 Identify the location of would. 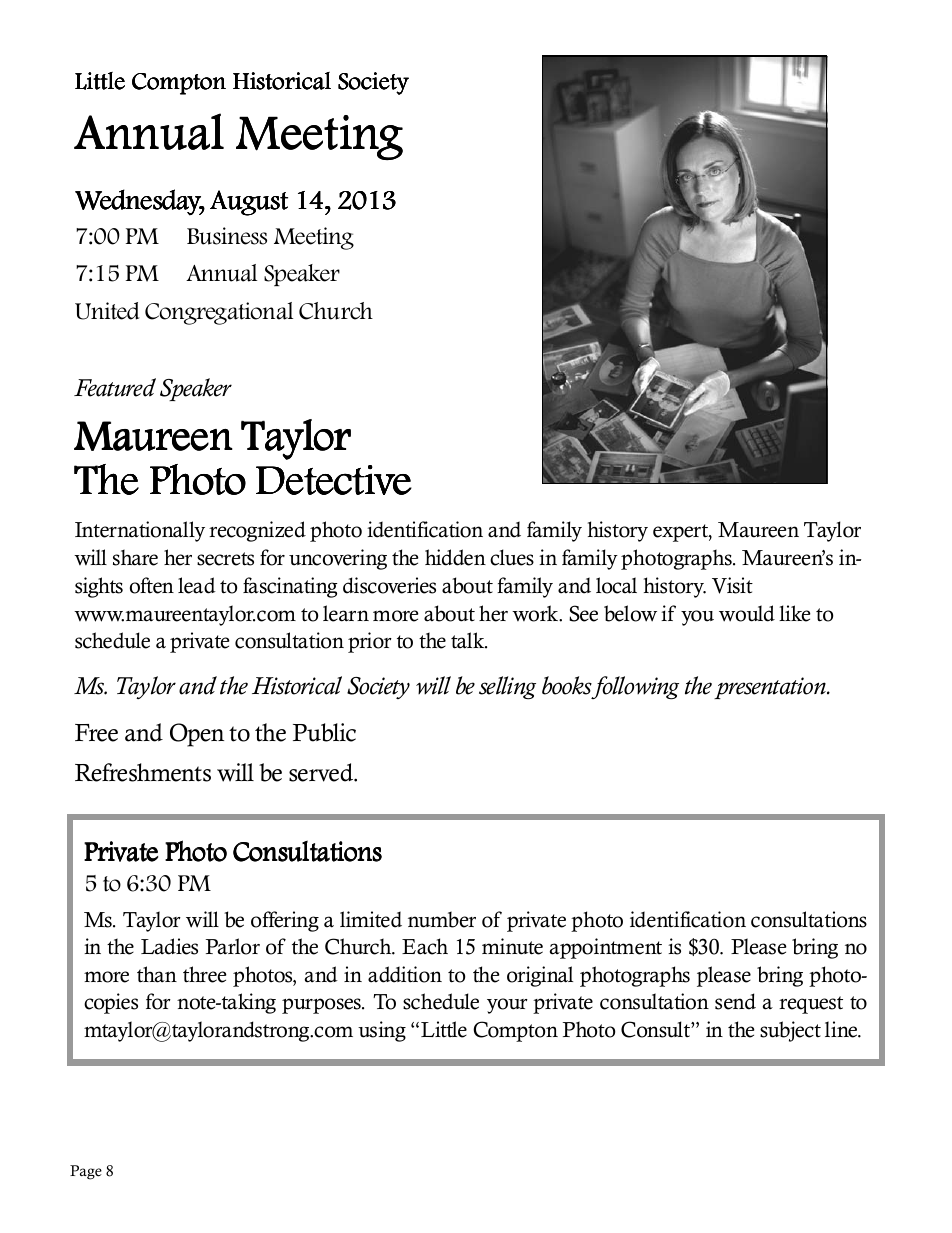
(747, 613).
